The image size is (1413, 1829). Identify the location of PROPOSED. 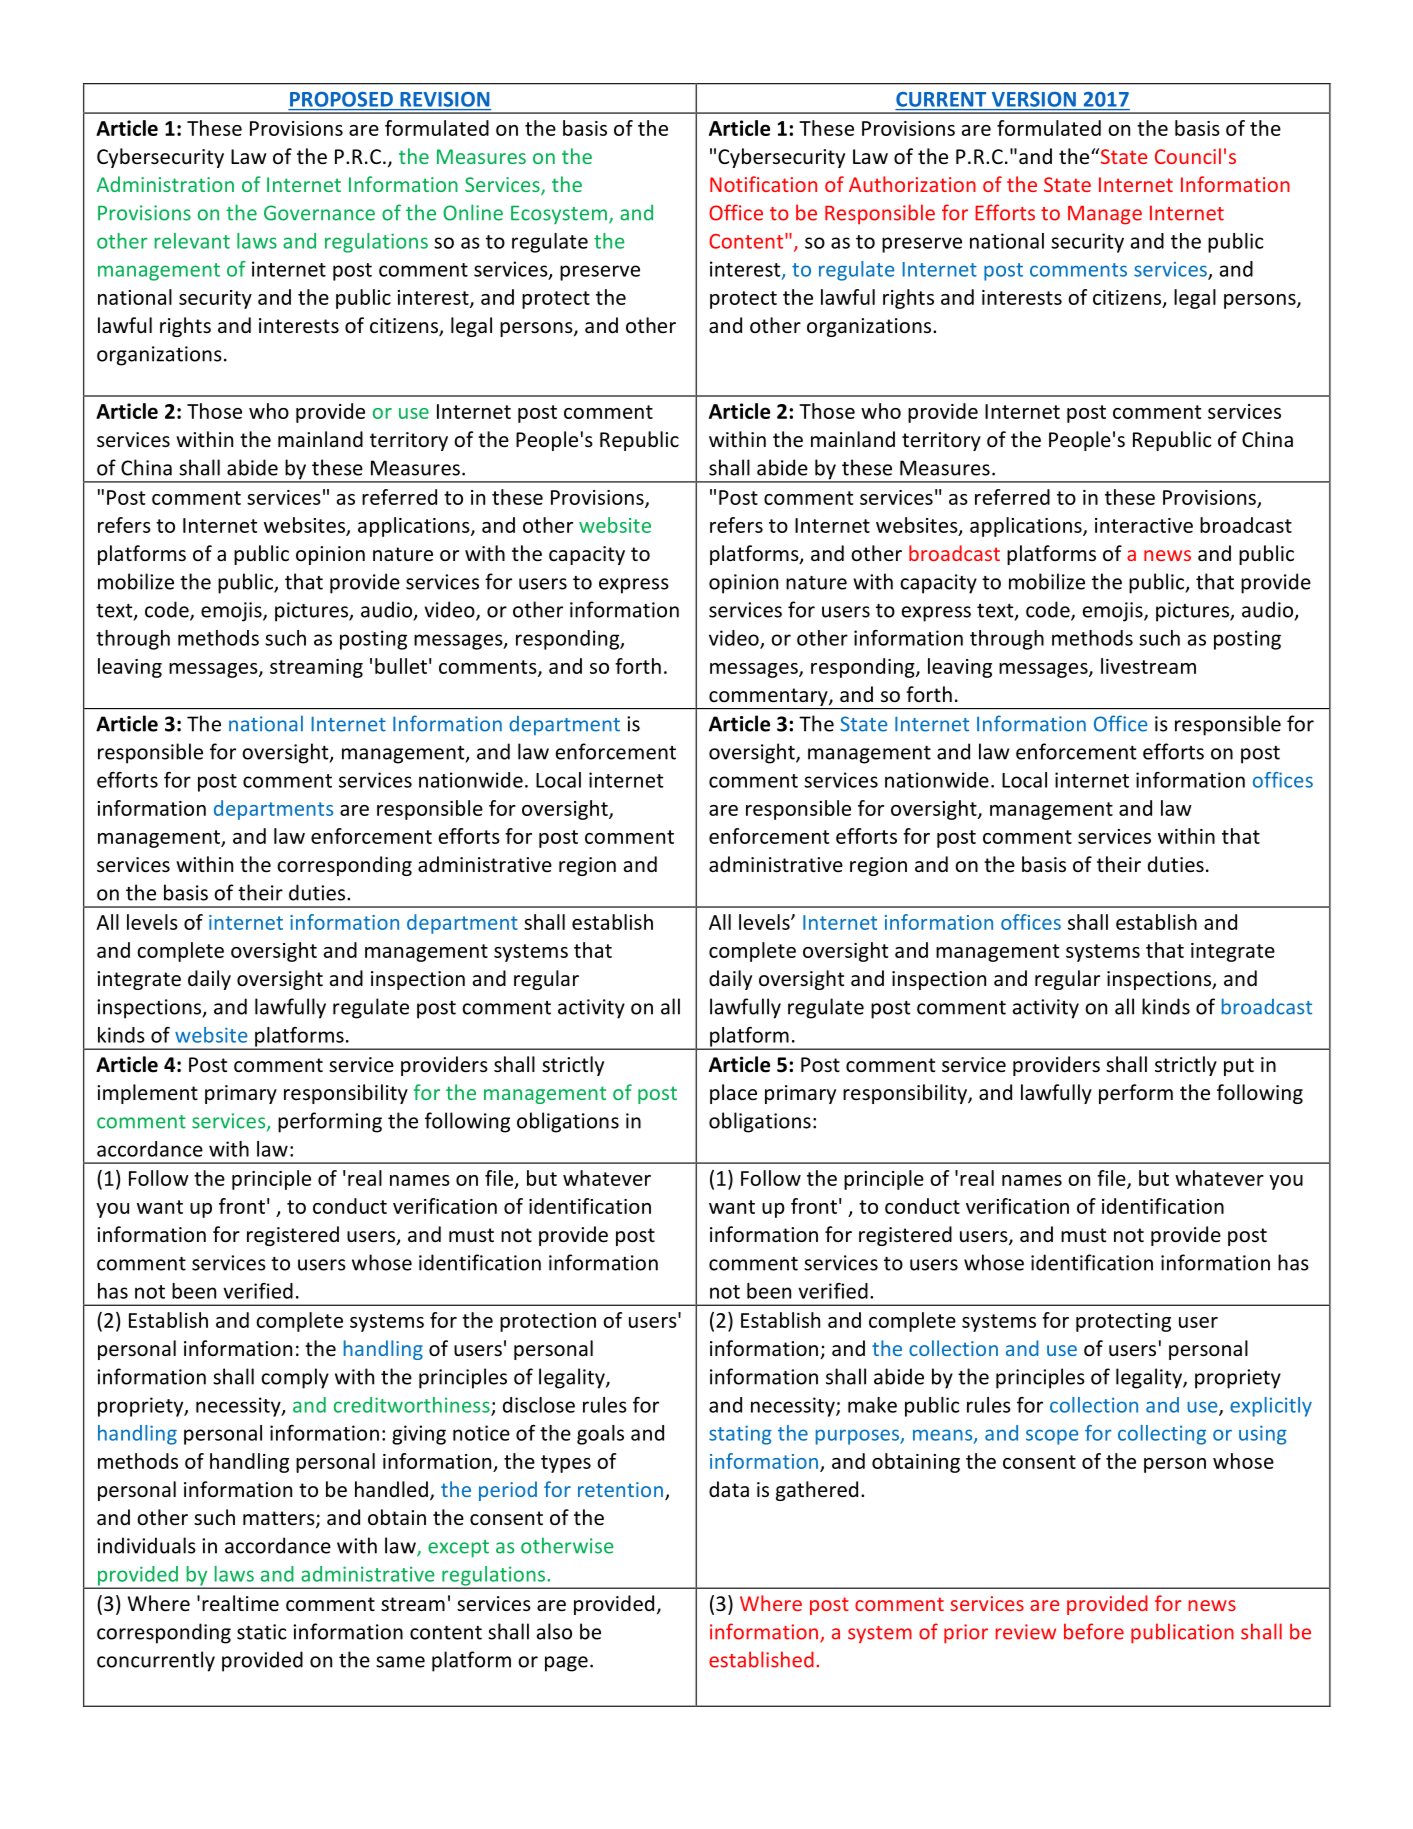
(341, 99).
